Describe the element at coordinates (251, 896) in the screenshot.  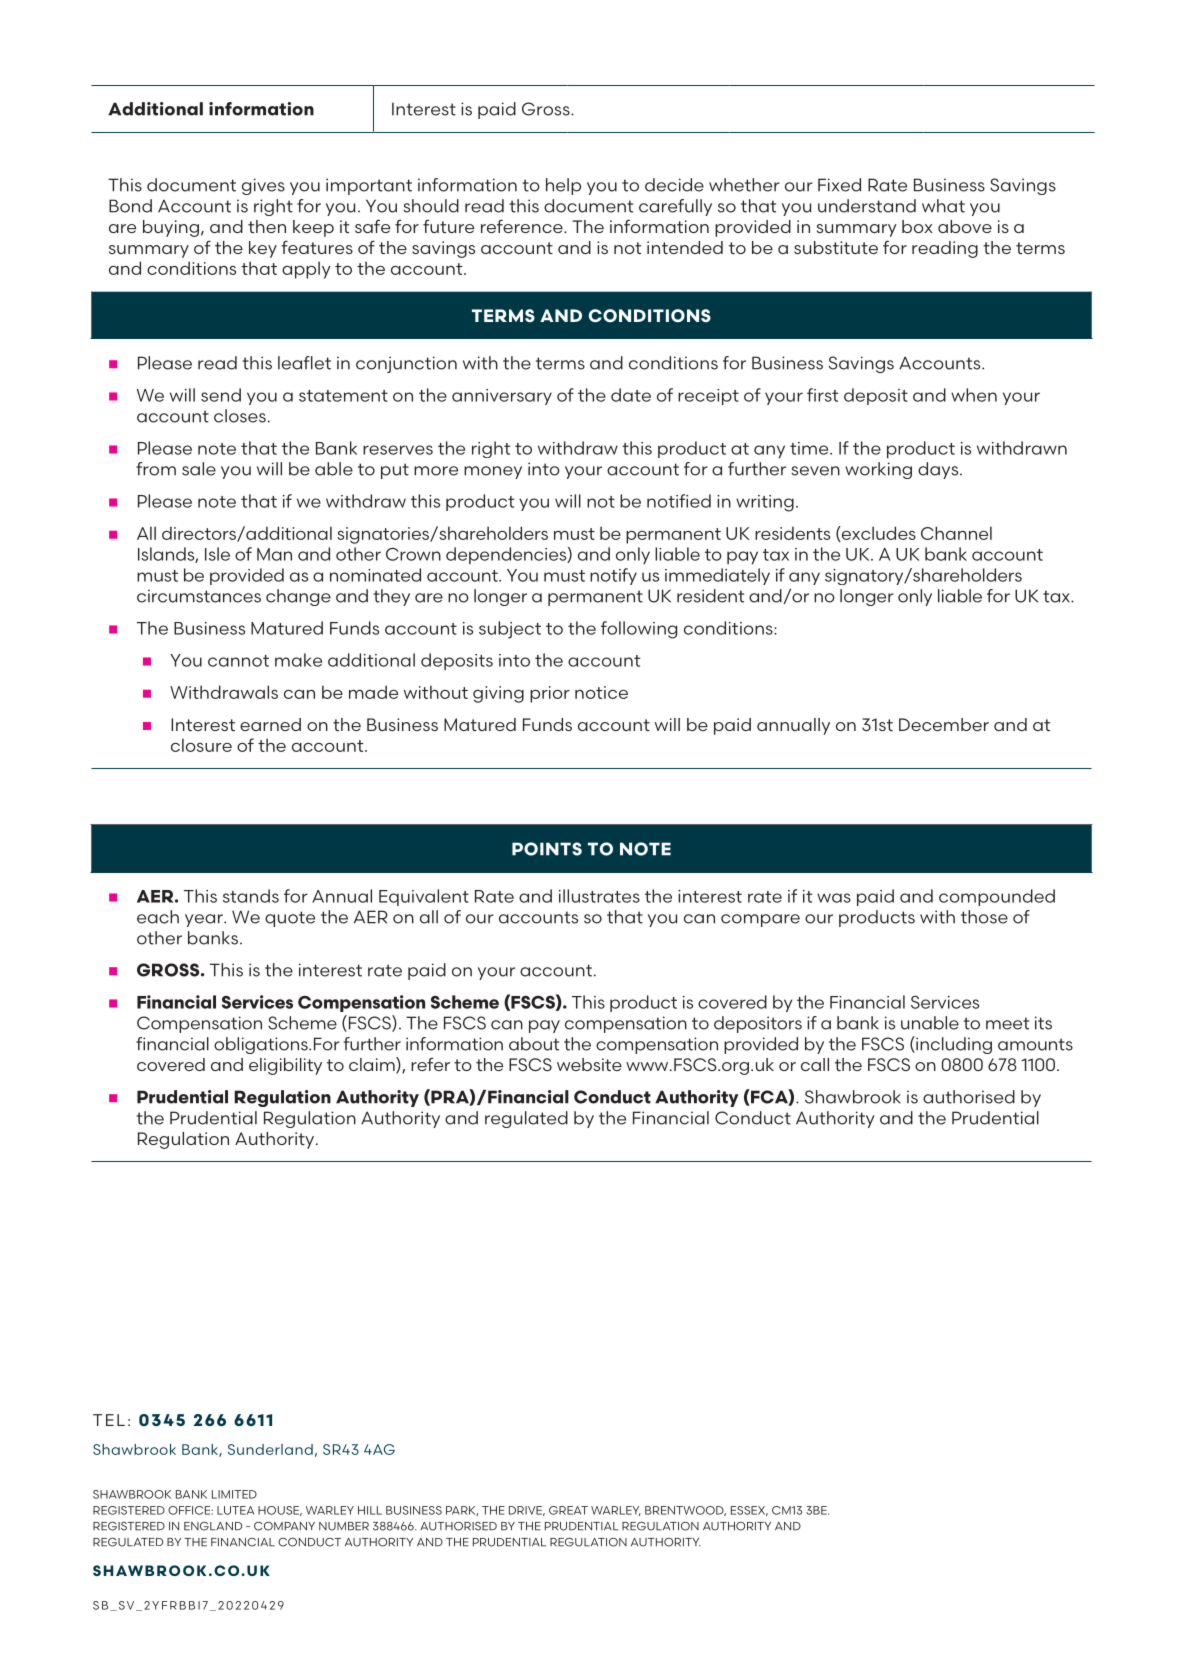
I see `stands` at that location.
